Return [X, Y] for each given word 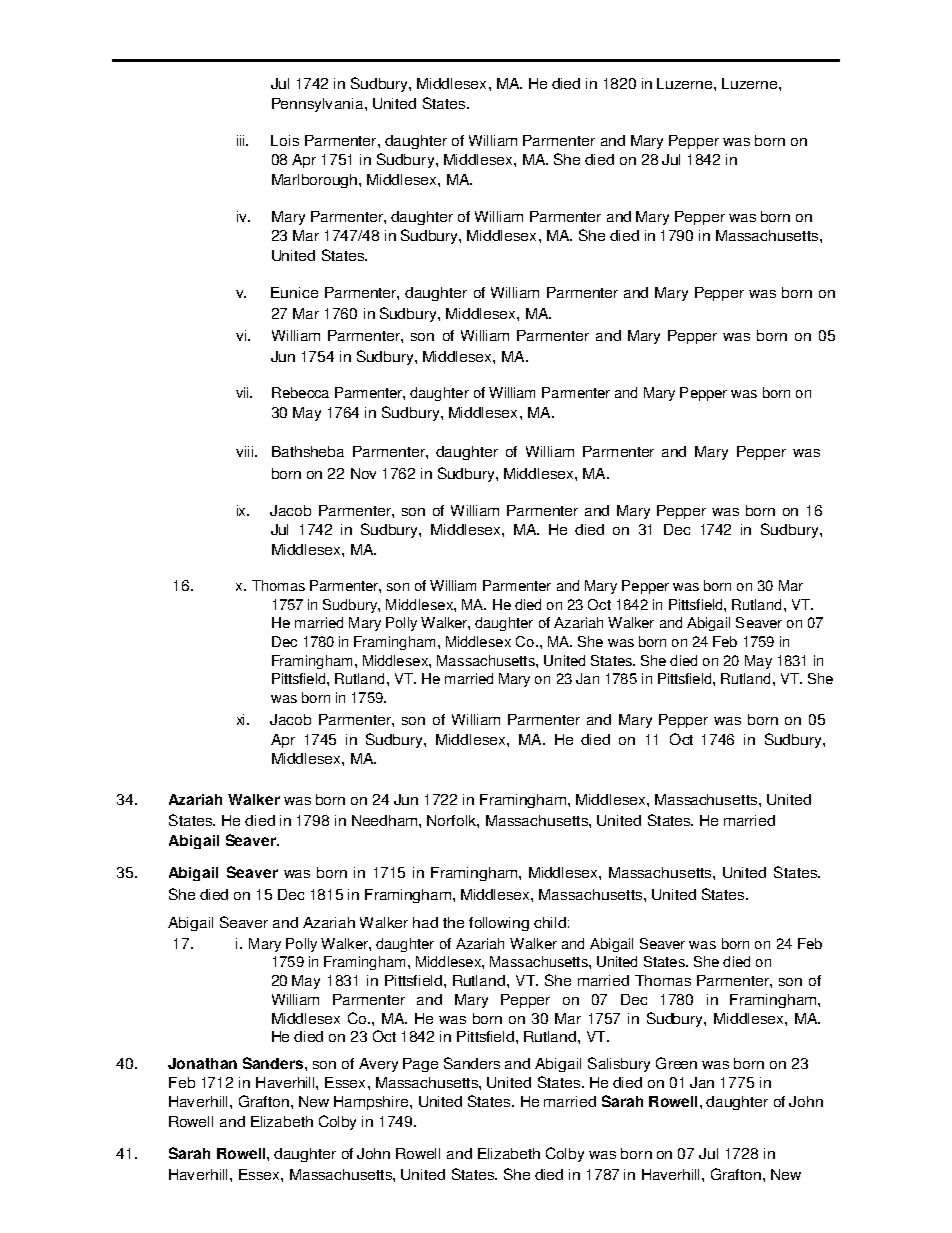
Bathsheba [308, 451]
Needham [384, 820]
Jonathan [202, 1063]
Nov [363, 473]
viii [244, 451]
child [550, 922]
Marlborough [316, 181]
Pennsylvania [319, 105]
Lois [285, 140]
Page [420, 1065]
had [425, 922]
